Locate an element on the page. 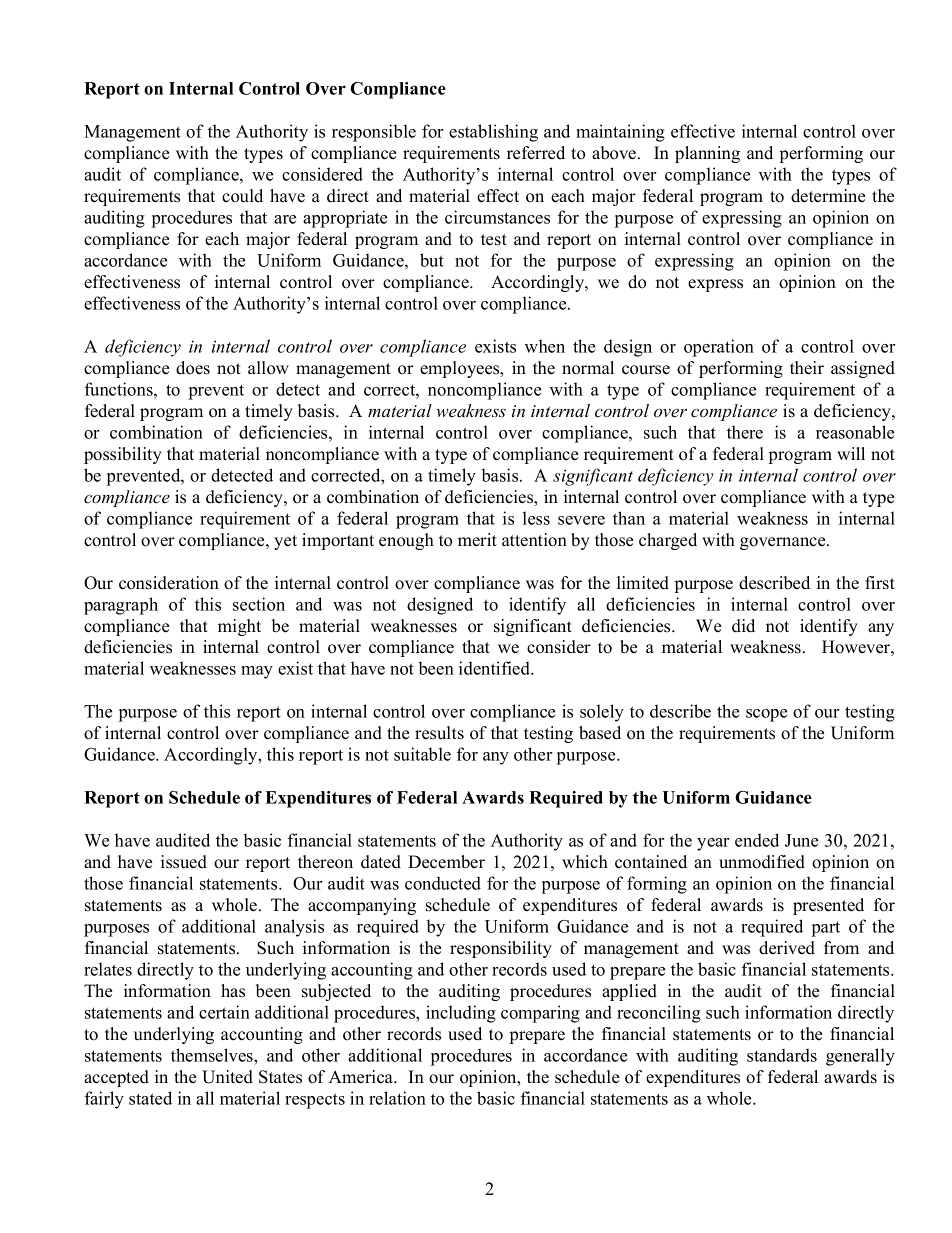 Image resolution: width=952 pixels, height=1233 pixels. scope is located at coordinates (766, 715).
